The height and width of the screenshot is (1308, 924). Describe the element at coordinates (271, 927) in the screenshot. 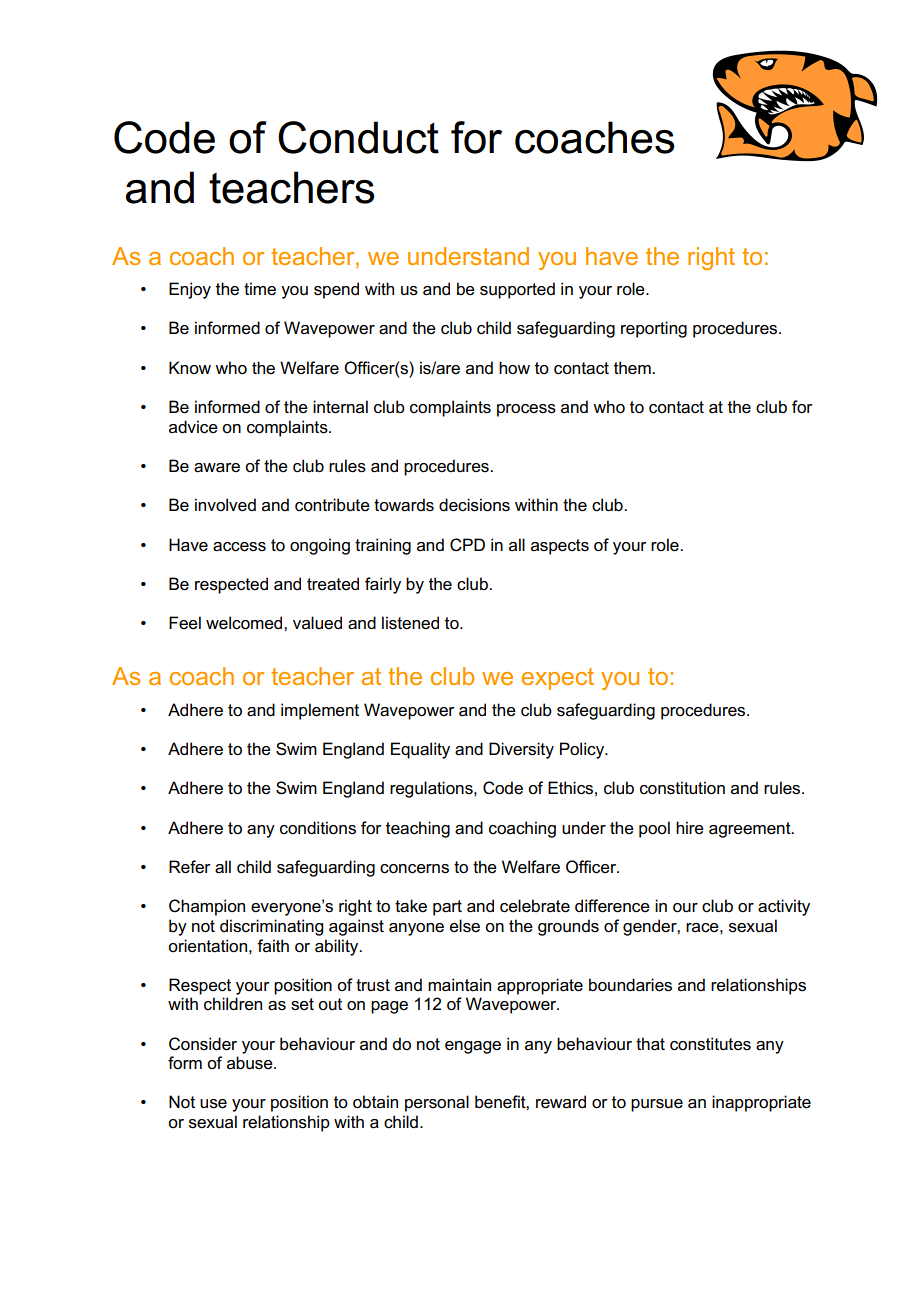

I see `discriminating` at that location.
